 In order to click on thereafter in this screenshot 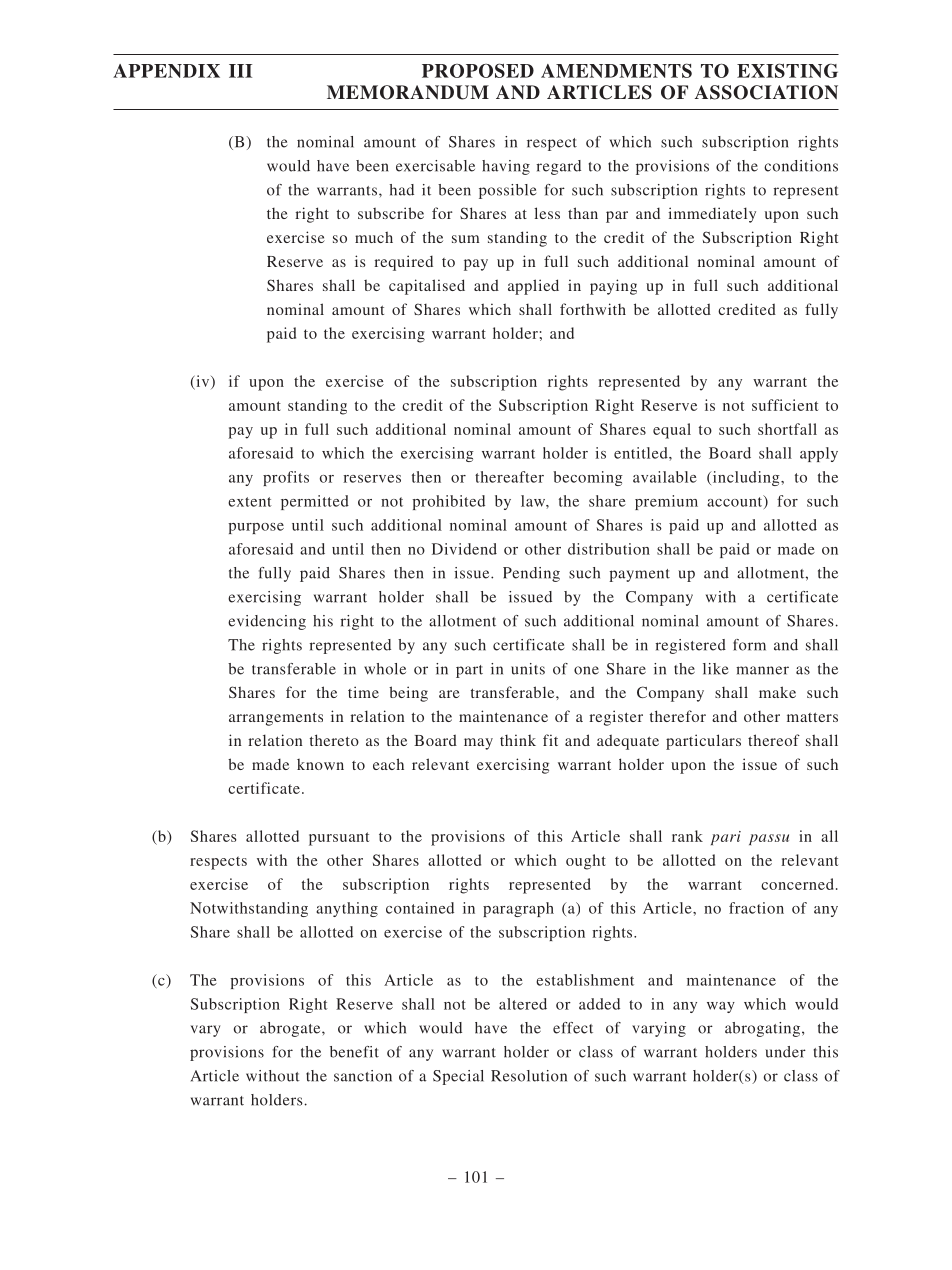, I will do `click(509, 477)`.
